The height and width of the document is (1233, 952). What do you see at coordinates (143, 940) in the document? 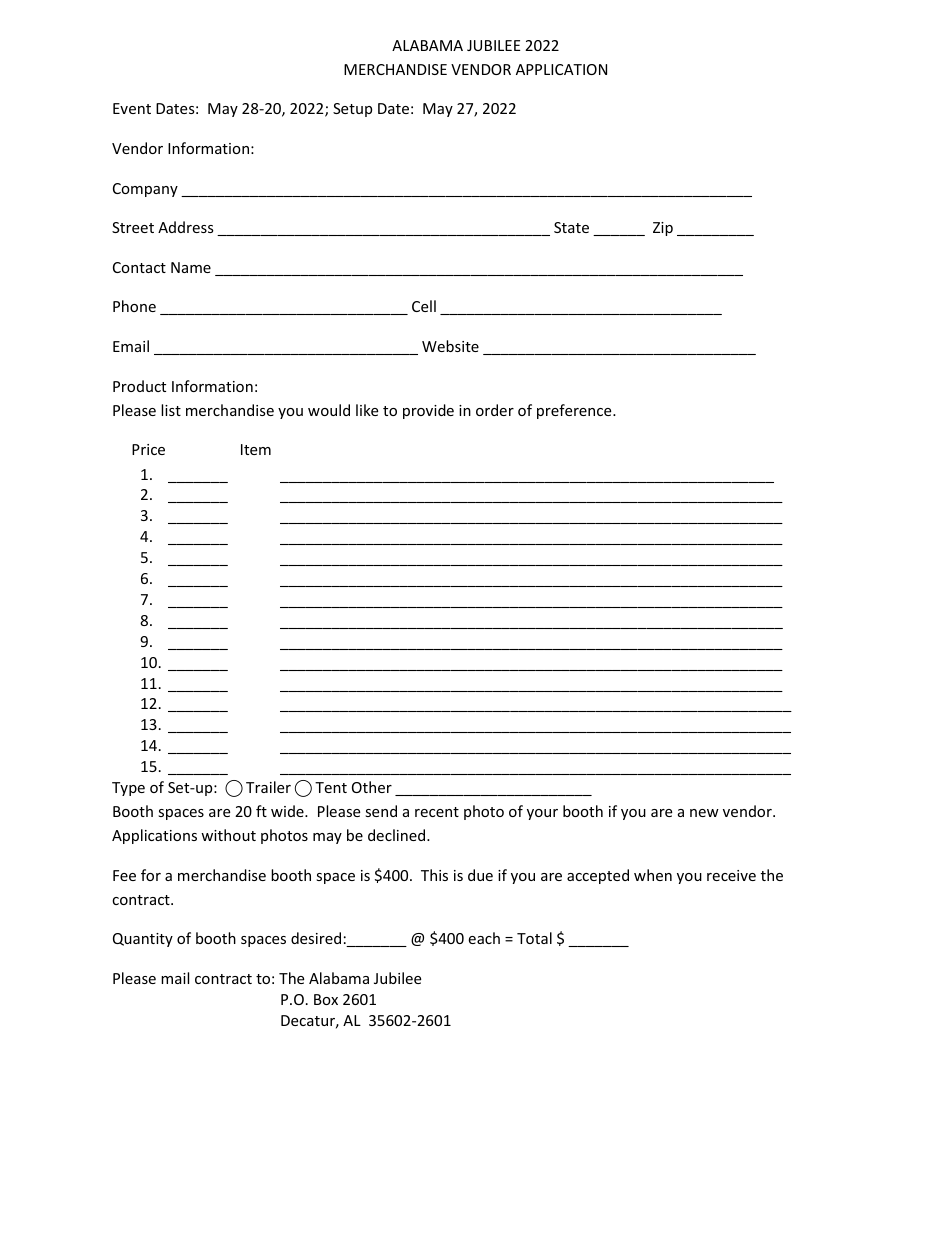
I see `Quantity` at bounding box center [143, 940].
